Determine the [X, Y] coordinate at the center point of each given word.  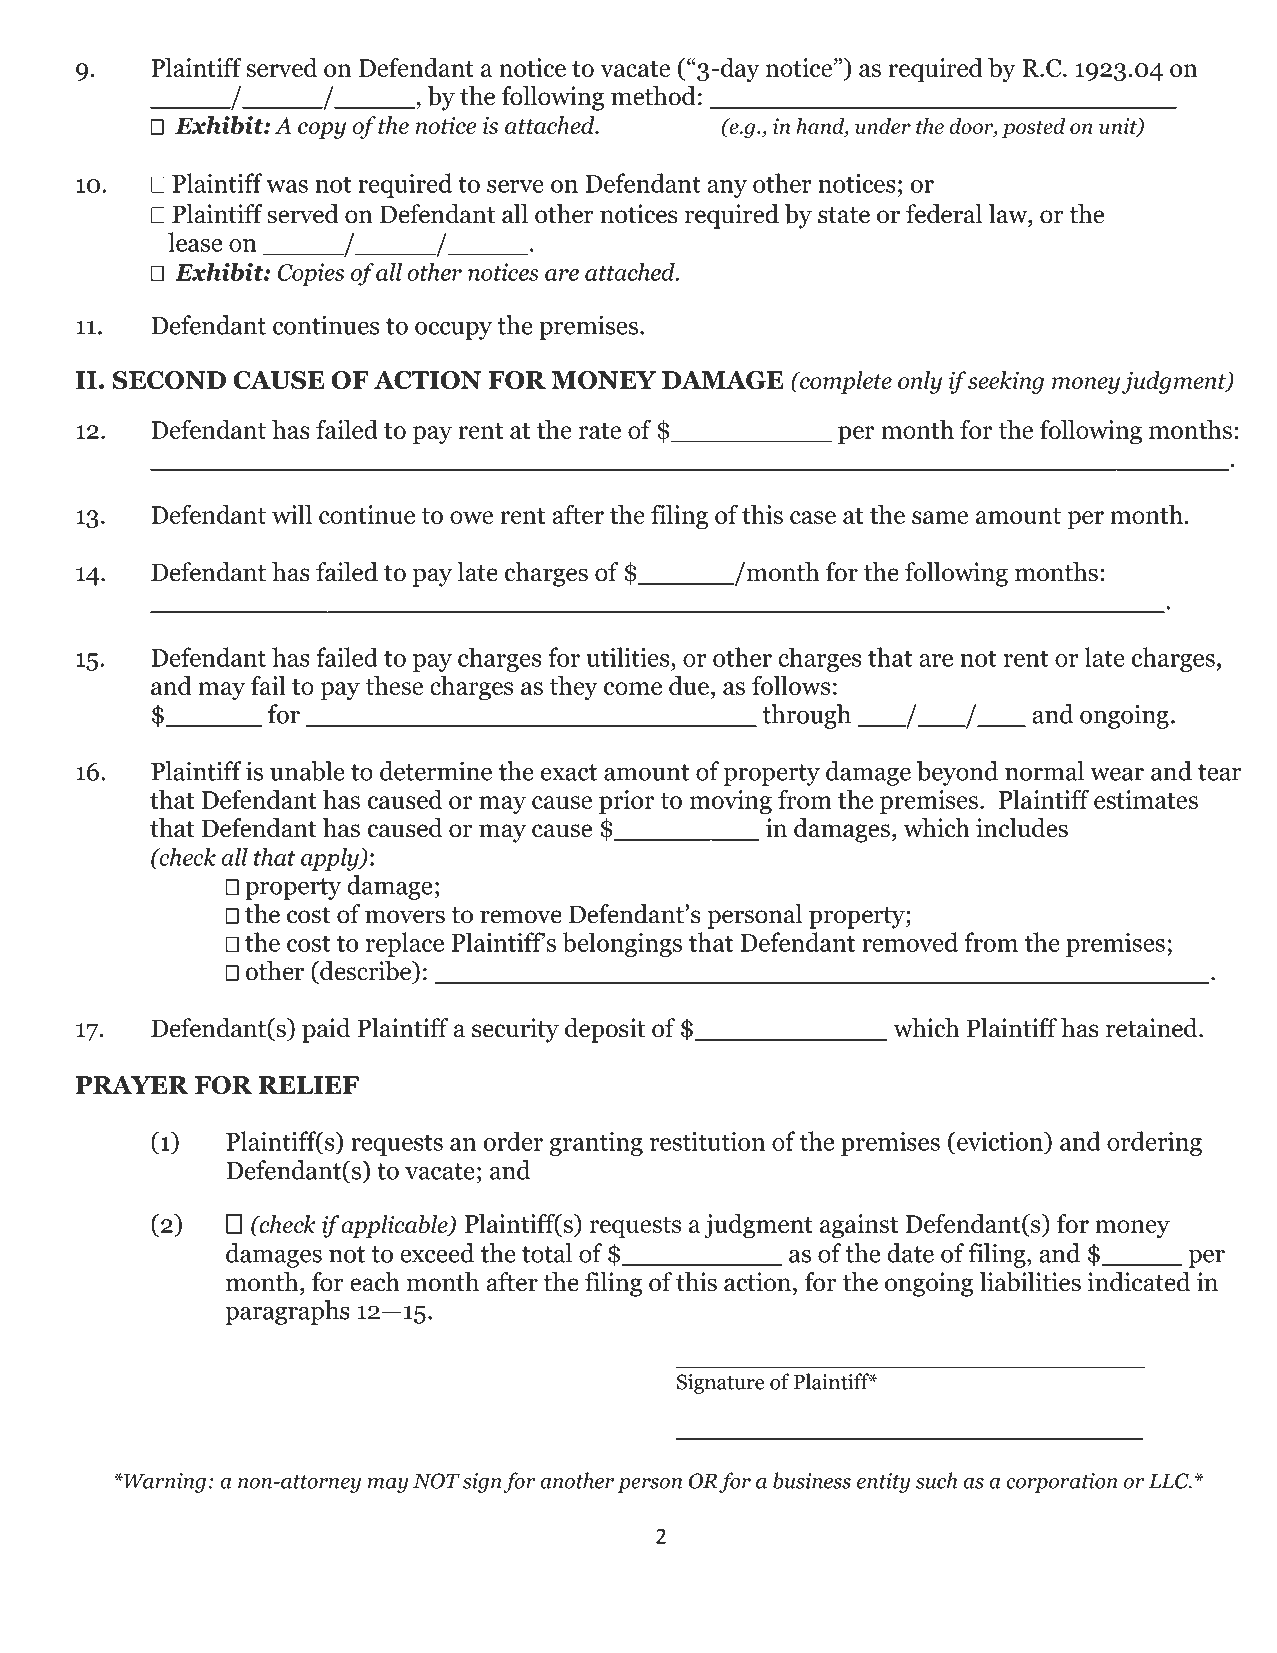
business [812, 1480]
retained [1153, 1028]
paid [326, 1030]
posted [1033, 128]
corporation [1062, 1483]
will [292, 514]
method [653, 96]
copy [322, 130]
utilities [629, 657]
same [940, 517]
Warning [164, 1483]
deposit [605, 1030]
